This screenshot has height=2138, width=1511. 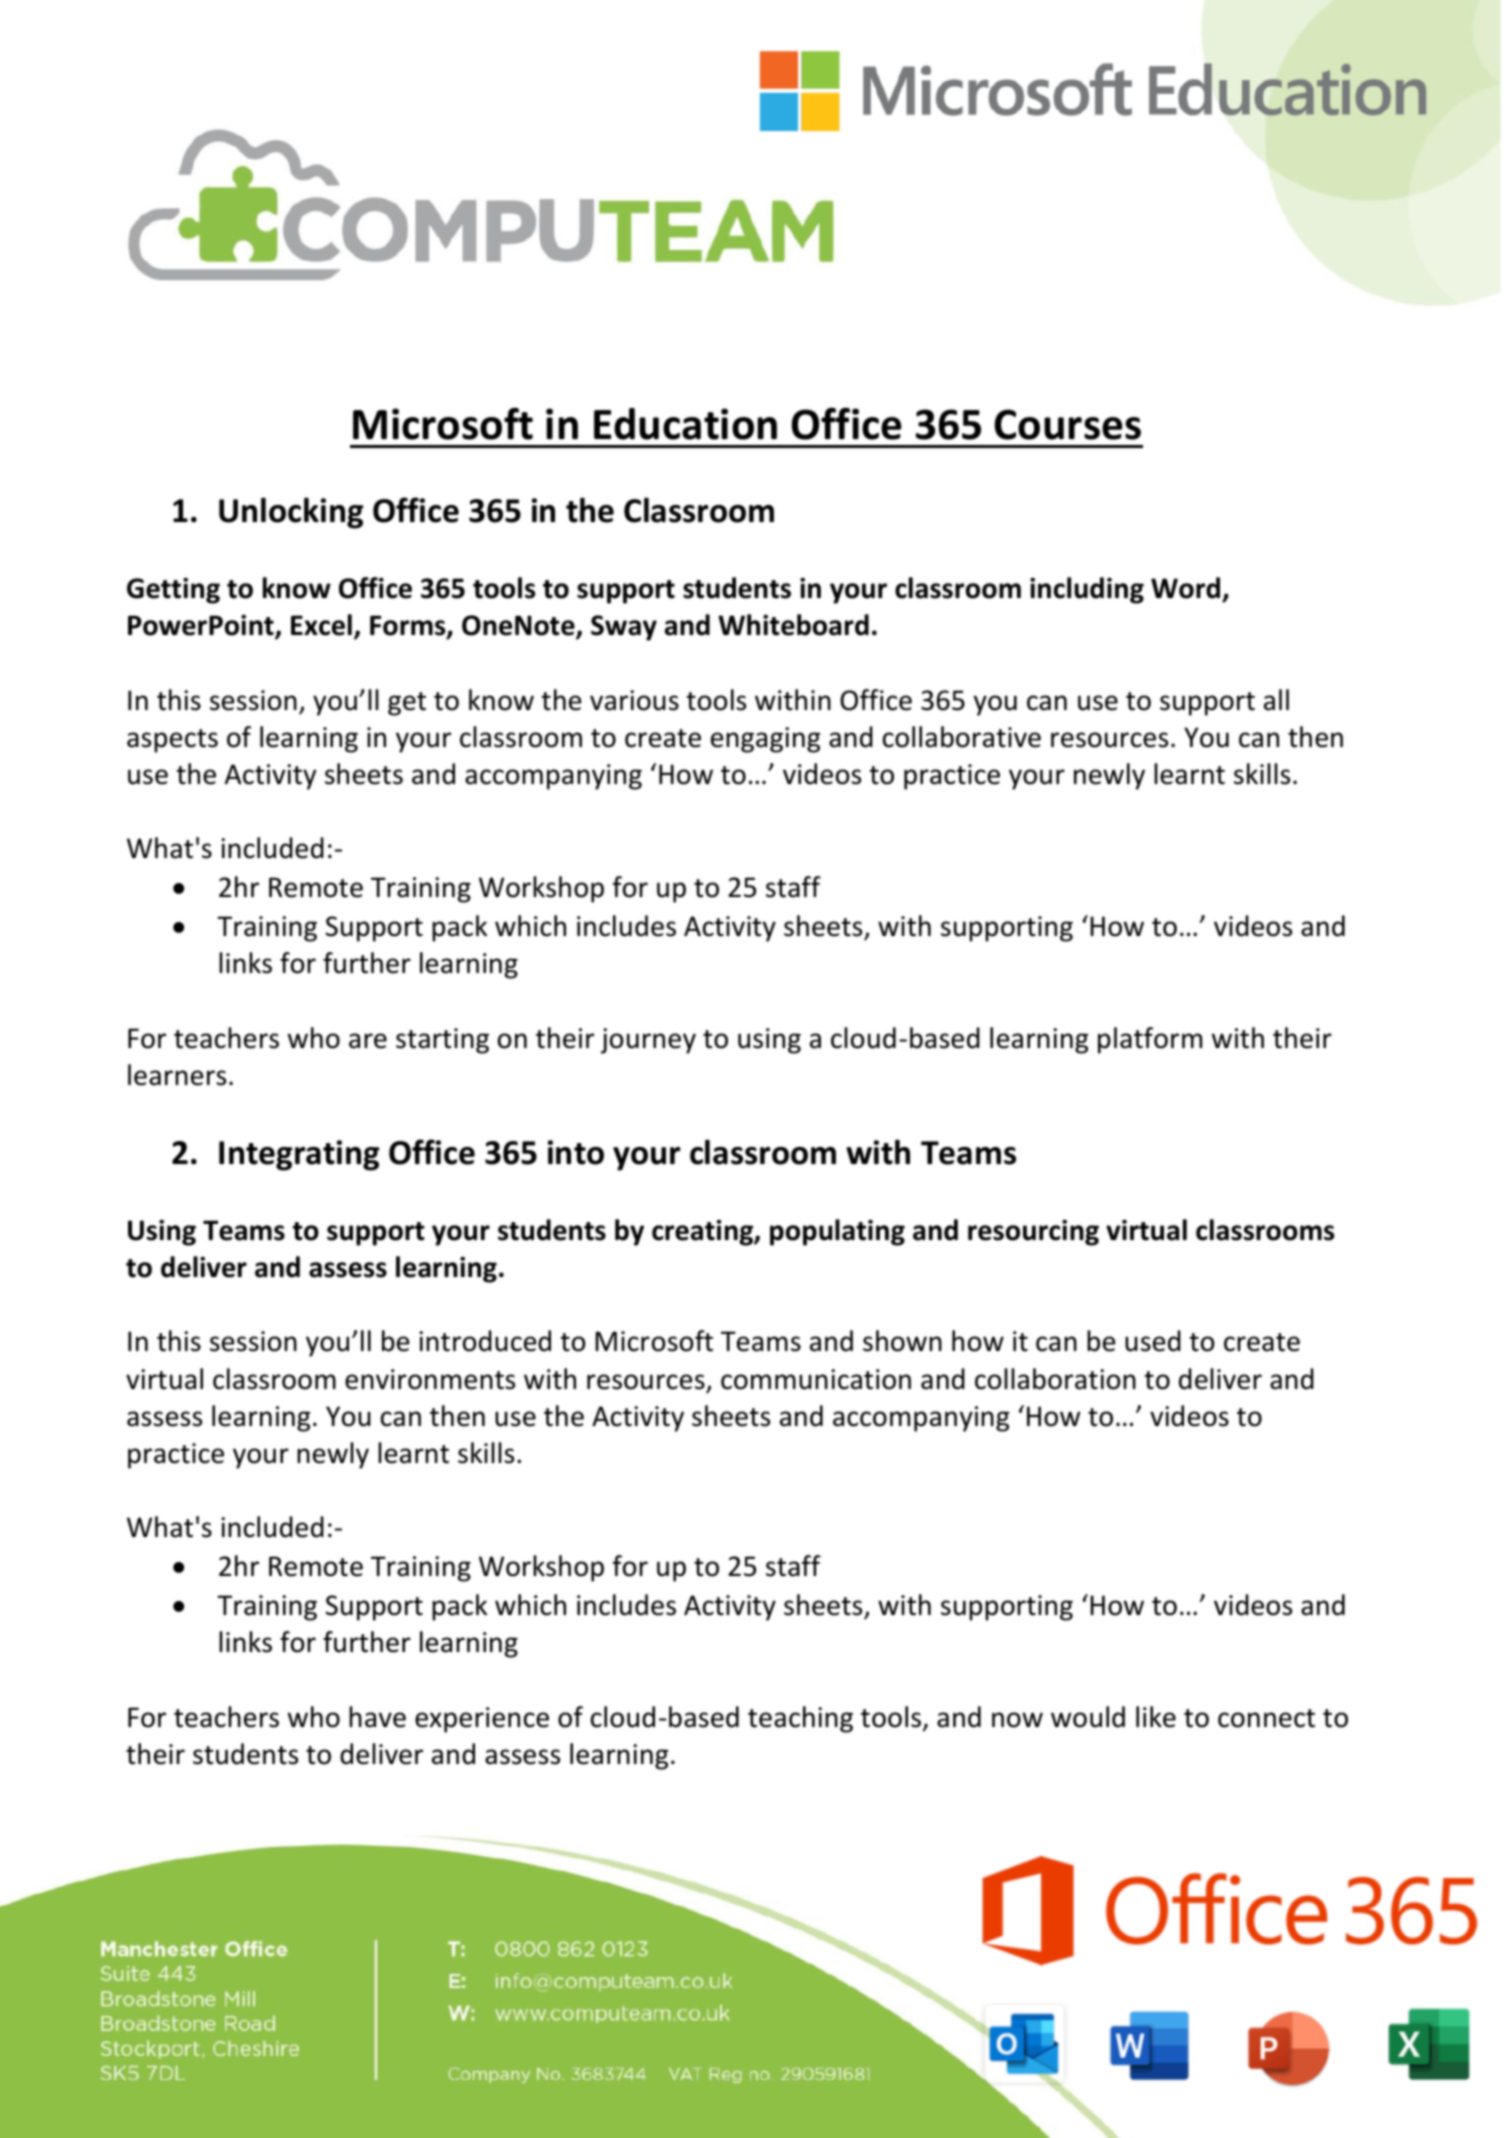 I want to click on journey, so click(x=648, y=1041).
